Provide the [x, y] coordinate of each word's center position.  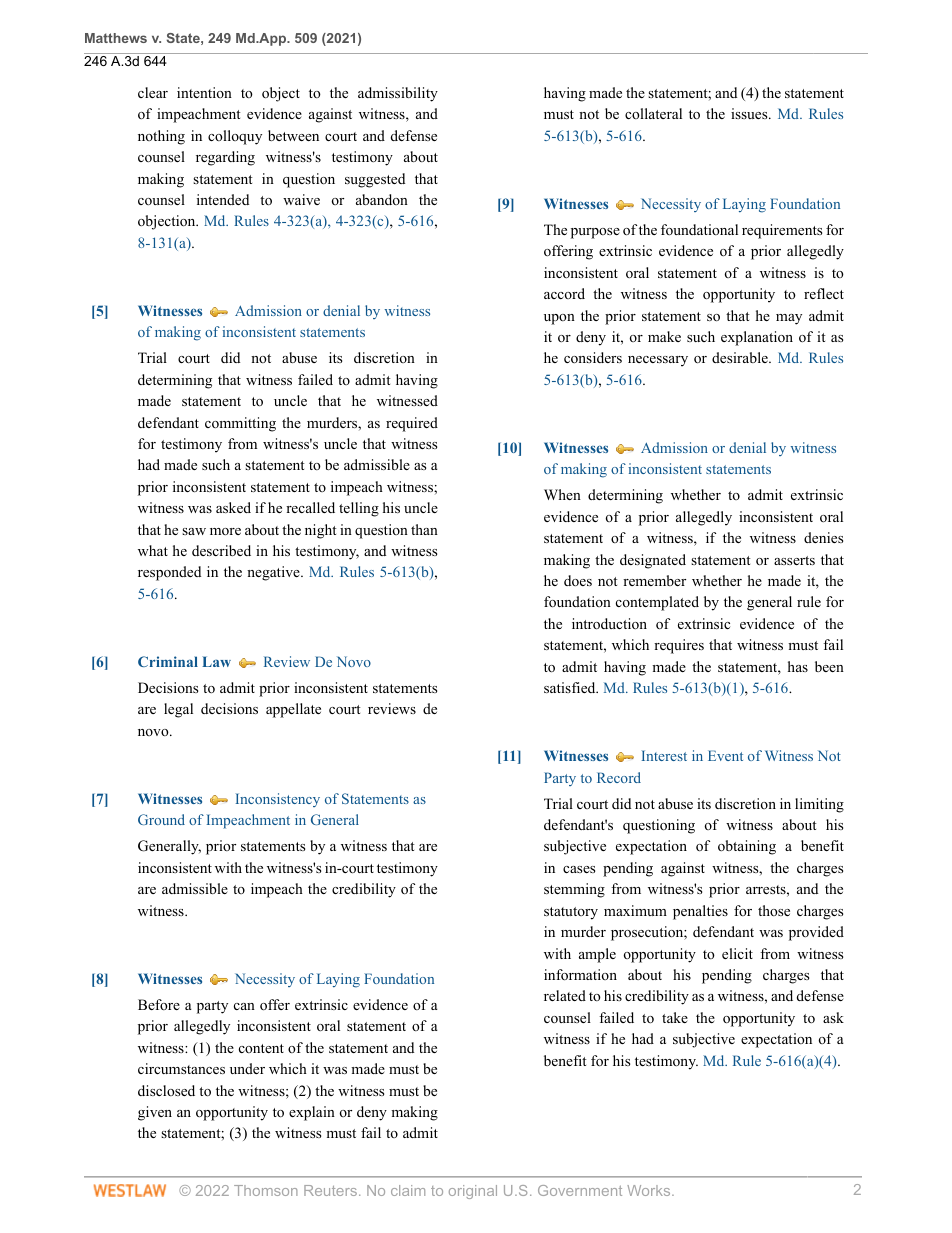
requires [679, 646]
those [774, 910]
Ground [161, 819]
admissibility [398, 94]
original [473, 1192]
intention [204, 92]
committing [240, 424]
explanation [757, 338]
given [155, 1113]
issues [750, 113]
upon [559, 319]
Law [216, 661]
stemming [574, 890]
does [578, 580]
